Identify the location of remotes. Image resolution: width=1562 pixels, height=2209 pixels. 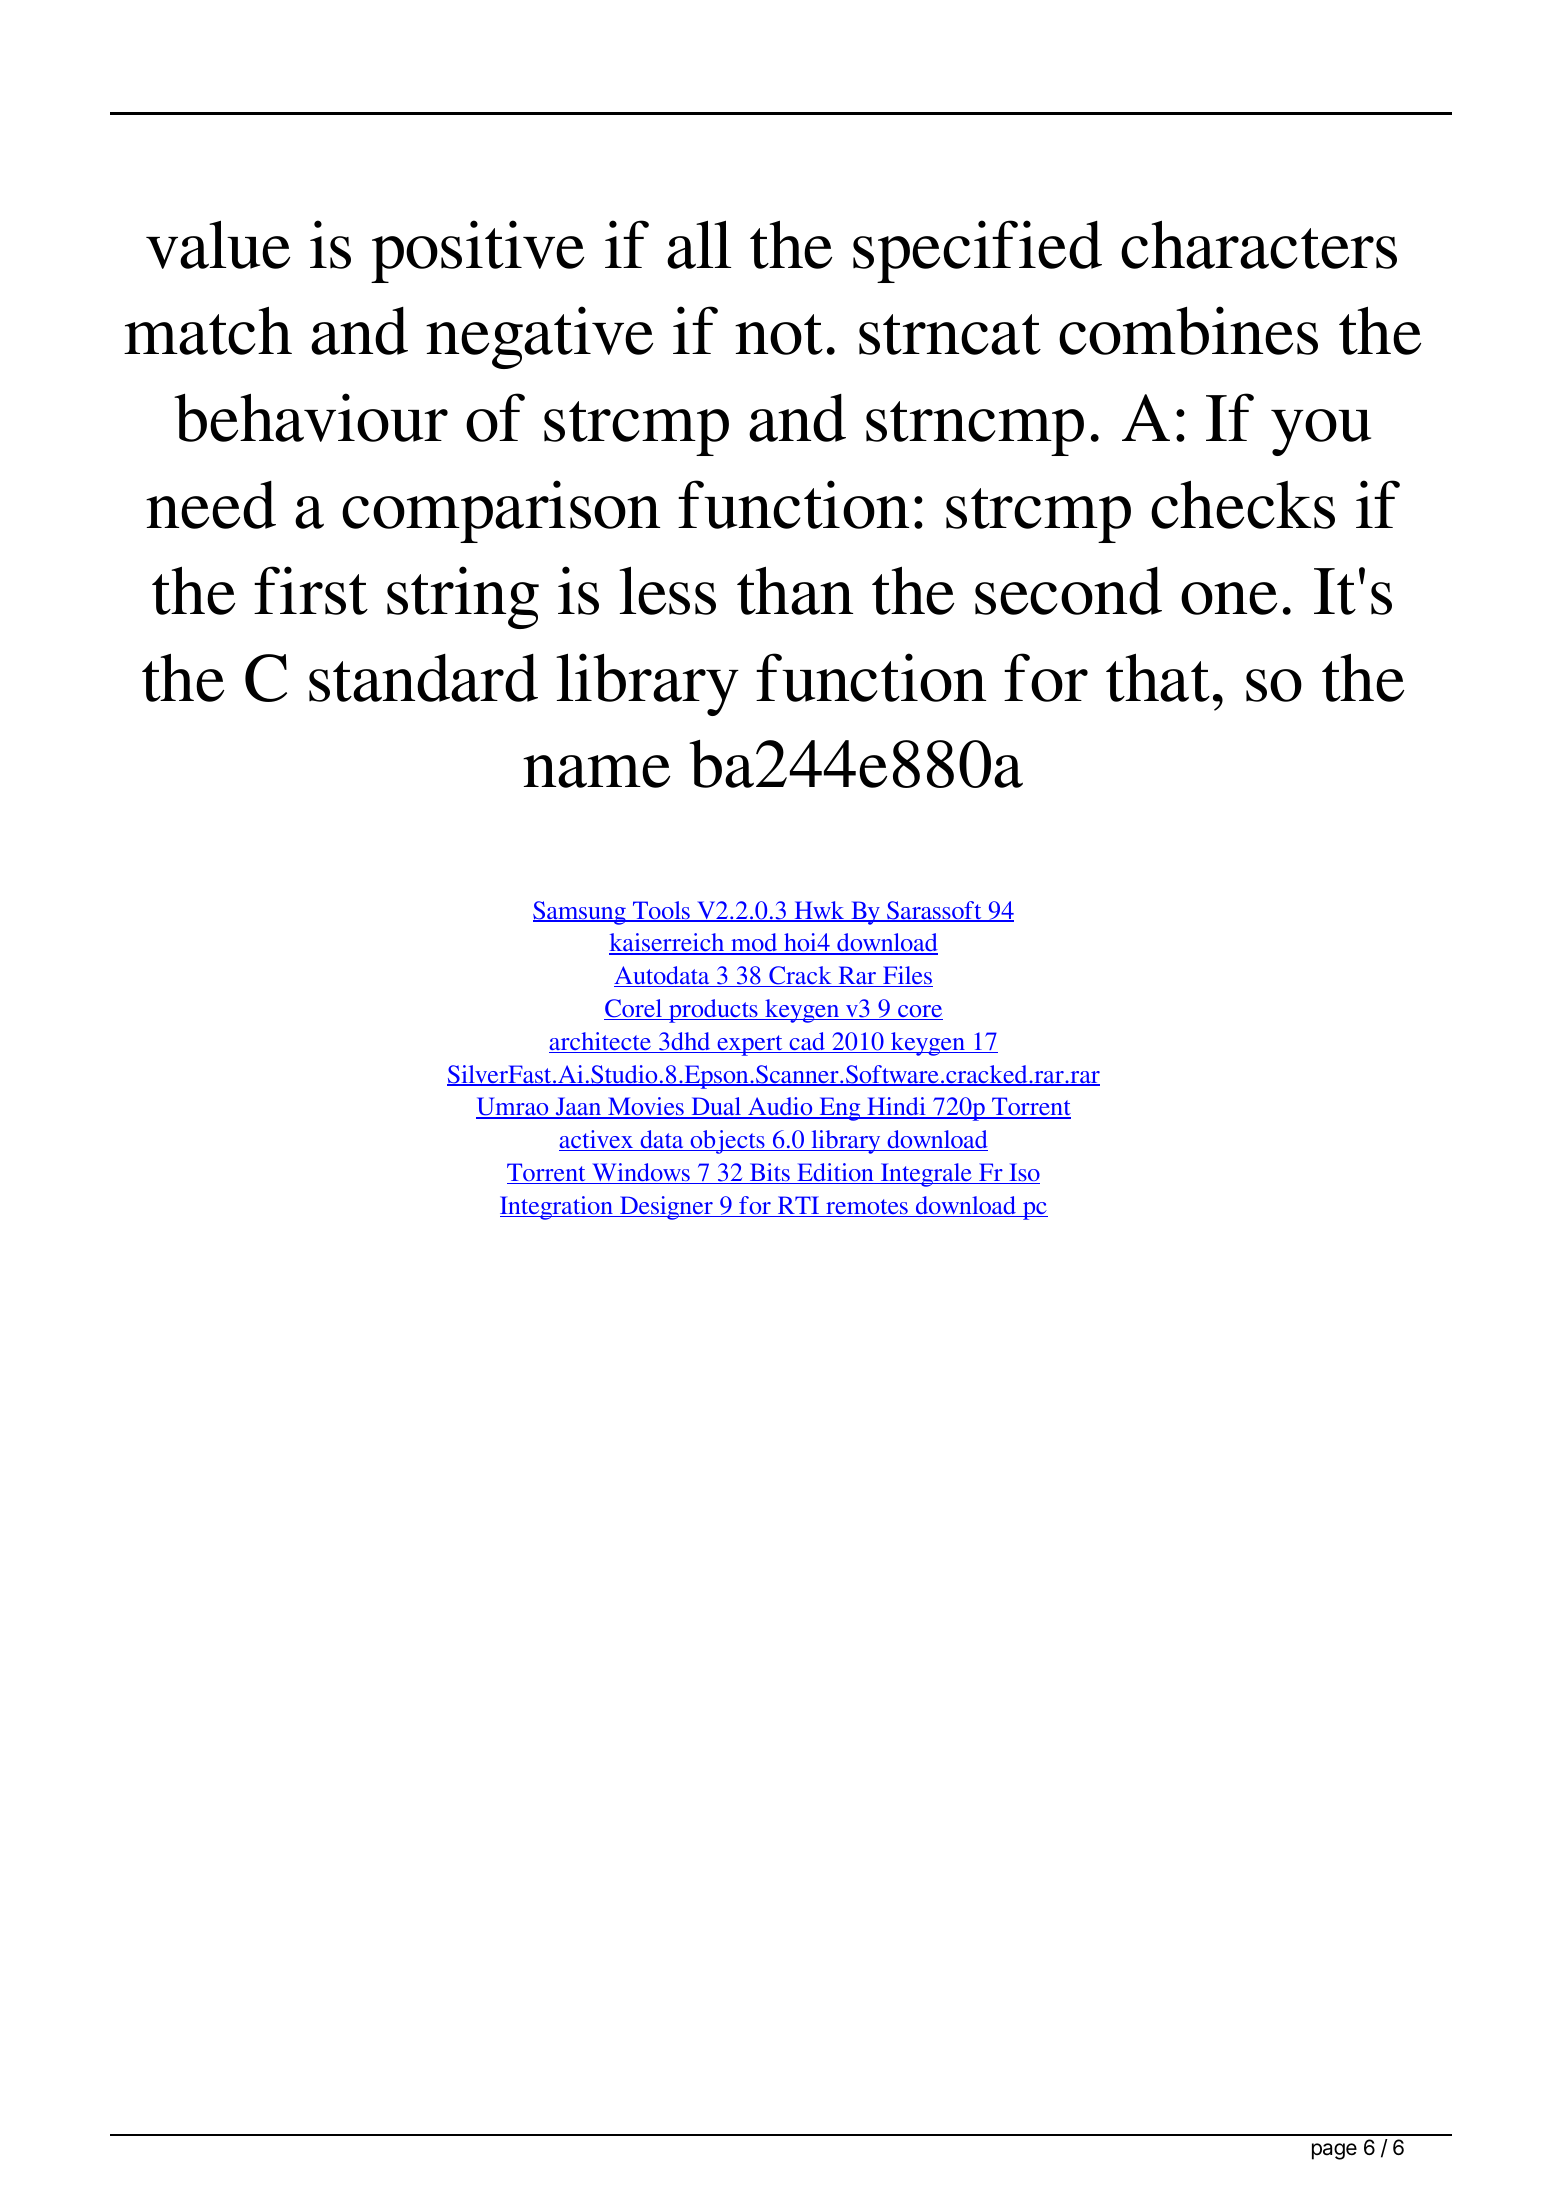
(867, 1208).
